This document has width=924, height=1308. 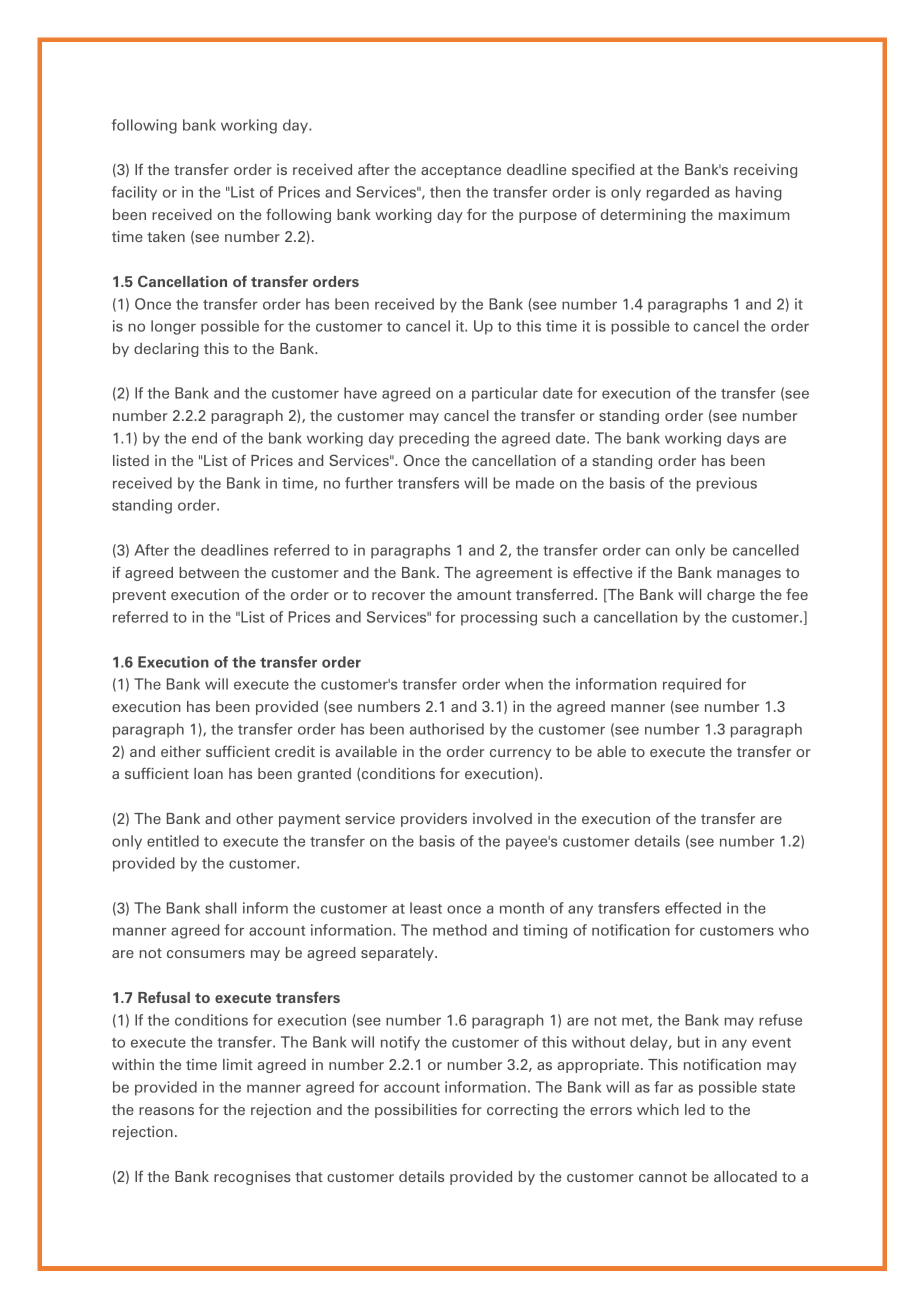 What do you see at coordinates (460, 930) in the document?
I see `method` at bounding box center [460, 930].
